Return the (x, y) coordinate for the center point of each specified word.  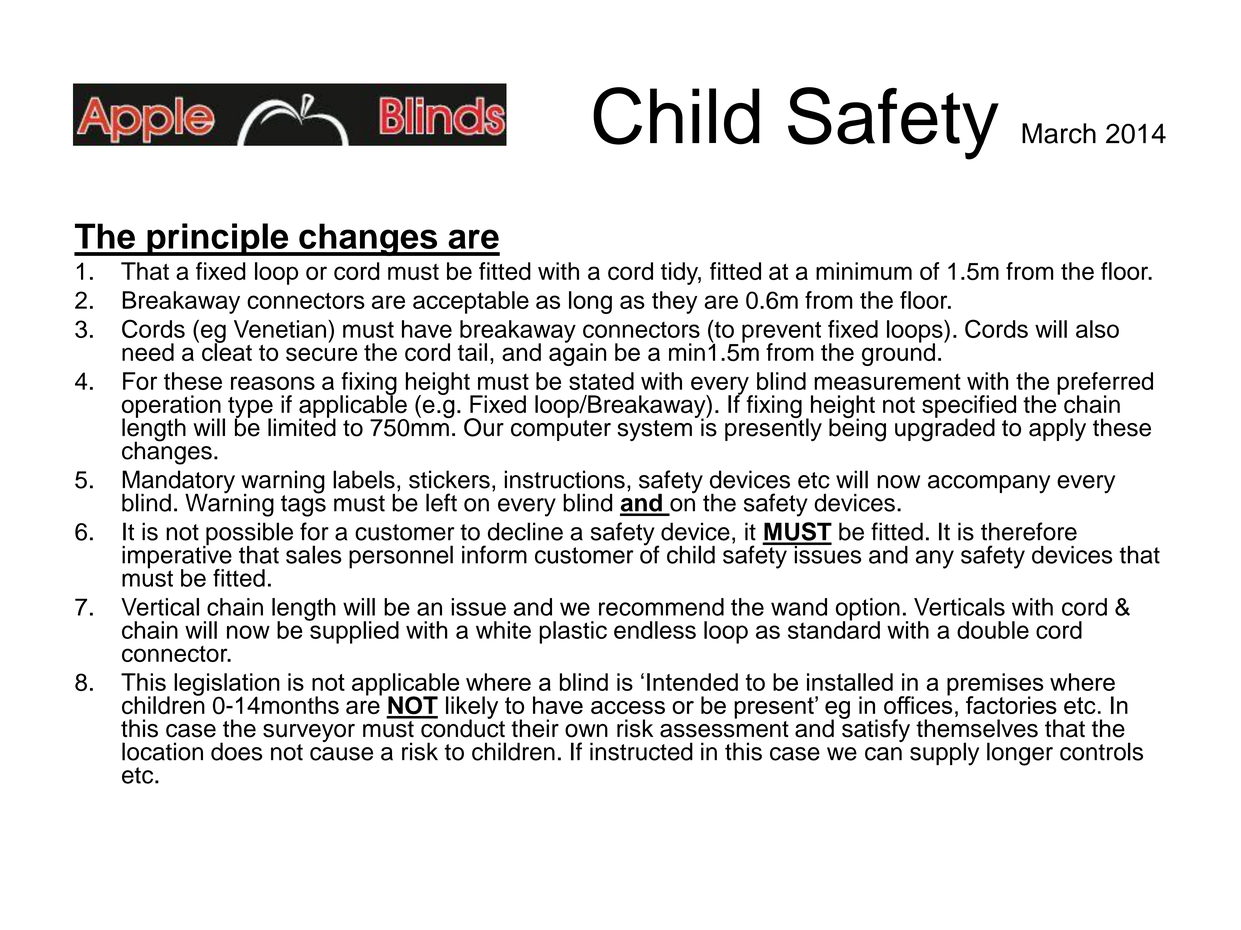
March (1059, 133)
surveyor (309, 734)
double (993, 630)
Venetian (280, 329)
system (654, 430)
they (674, 302)
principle (218, 239)
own (586, 731)
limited (302, 426)
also (1097, 329)
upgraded (945, 429)
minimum (864, 271)
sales (314, 554)
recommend (661, 607)
